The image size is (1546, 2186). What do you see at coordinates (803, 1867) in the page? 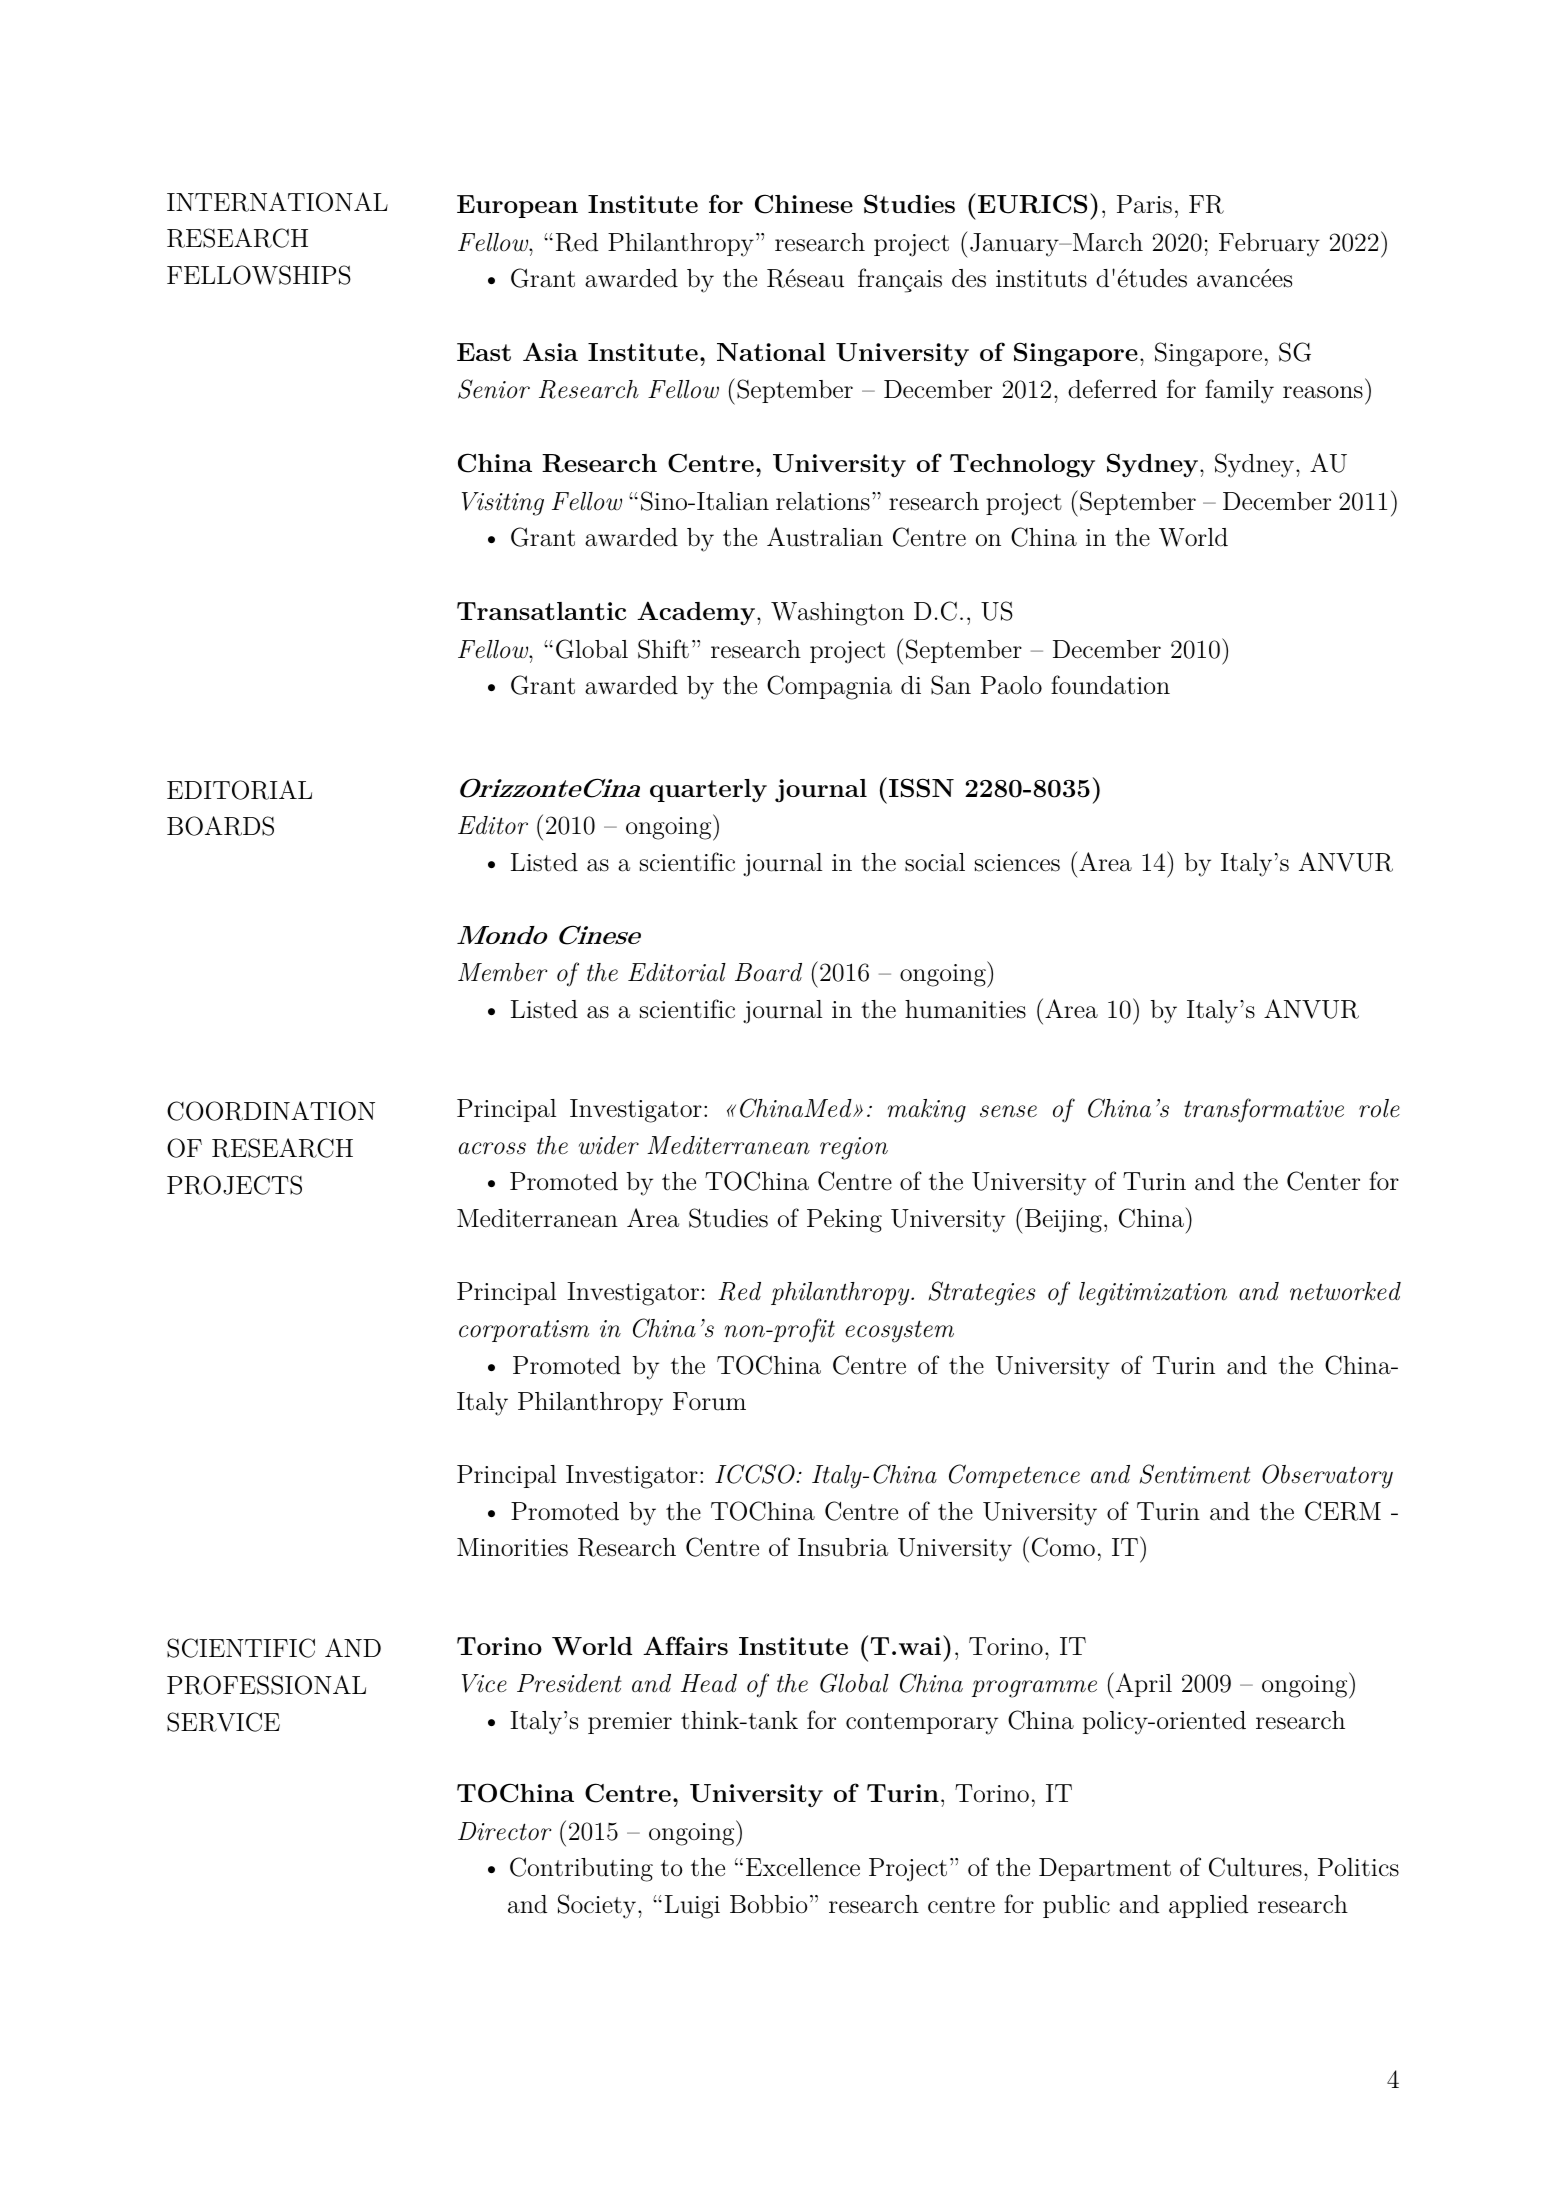
I see `Excellence` at bounding box center [803, 1867].
